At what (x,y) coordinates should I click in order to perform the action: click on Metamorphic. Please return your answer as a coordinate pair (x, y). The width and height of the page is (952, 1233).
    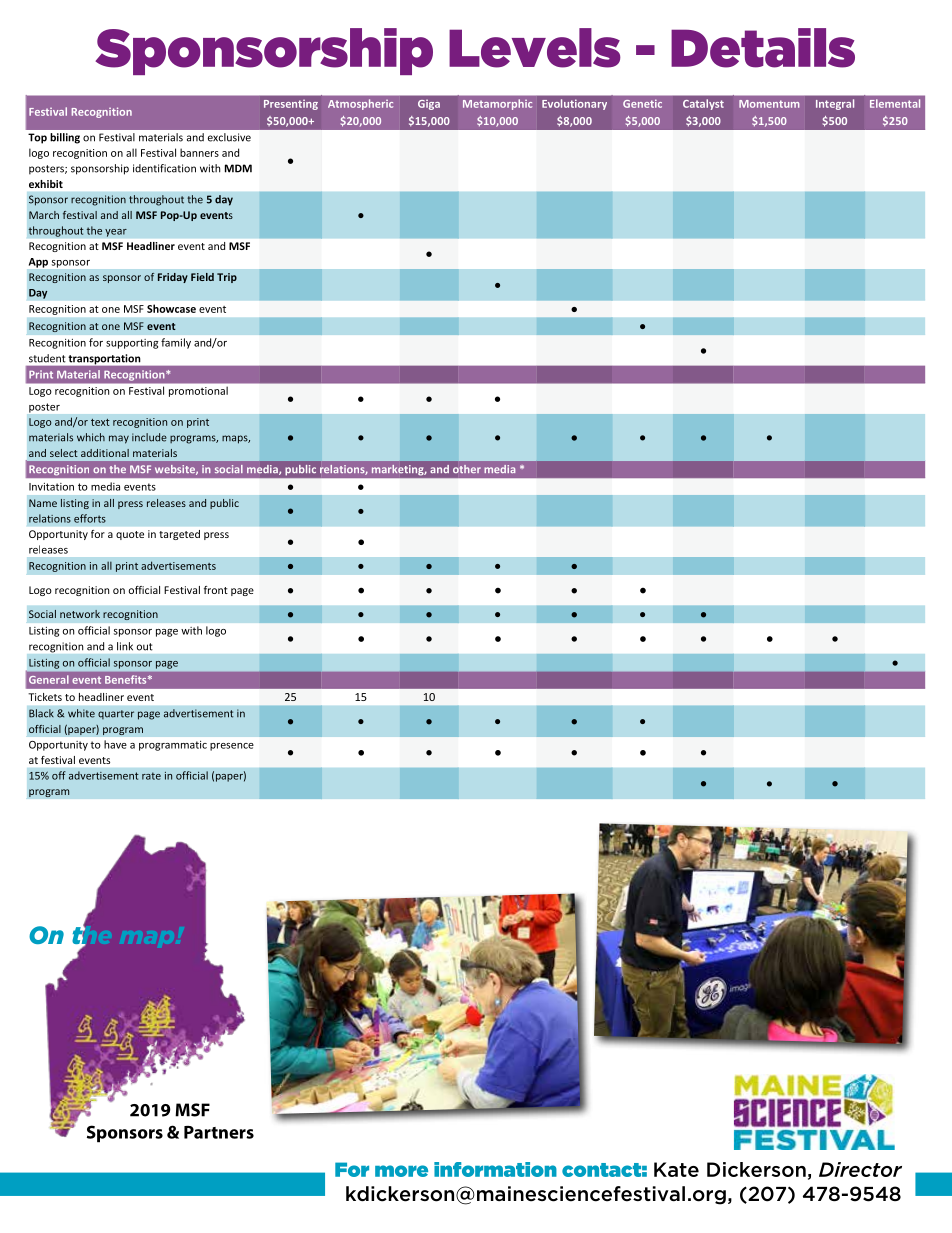
    Looking at the image, I should click on (497, 104).
